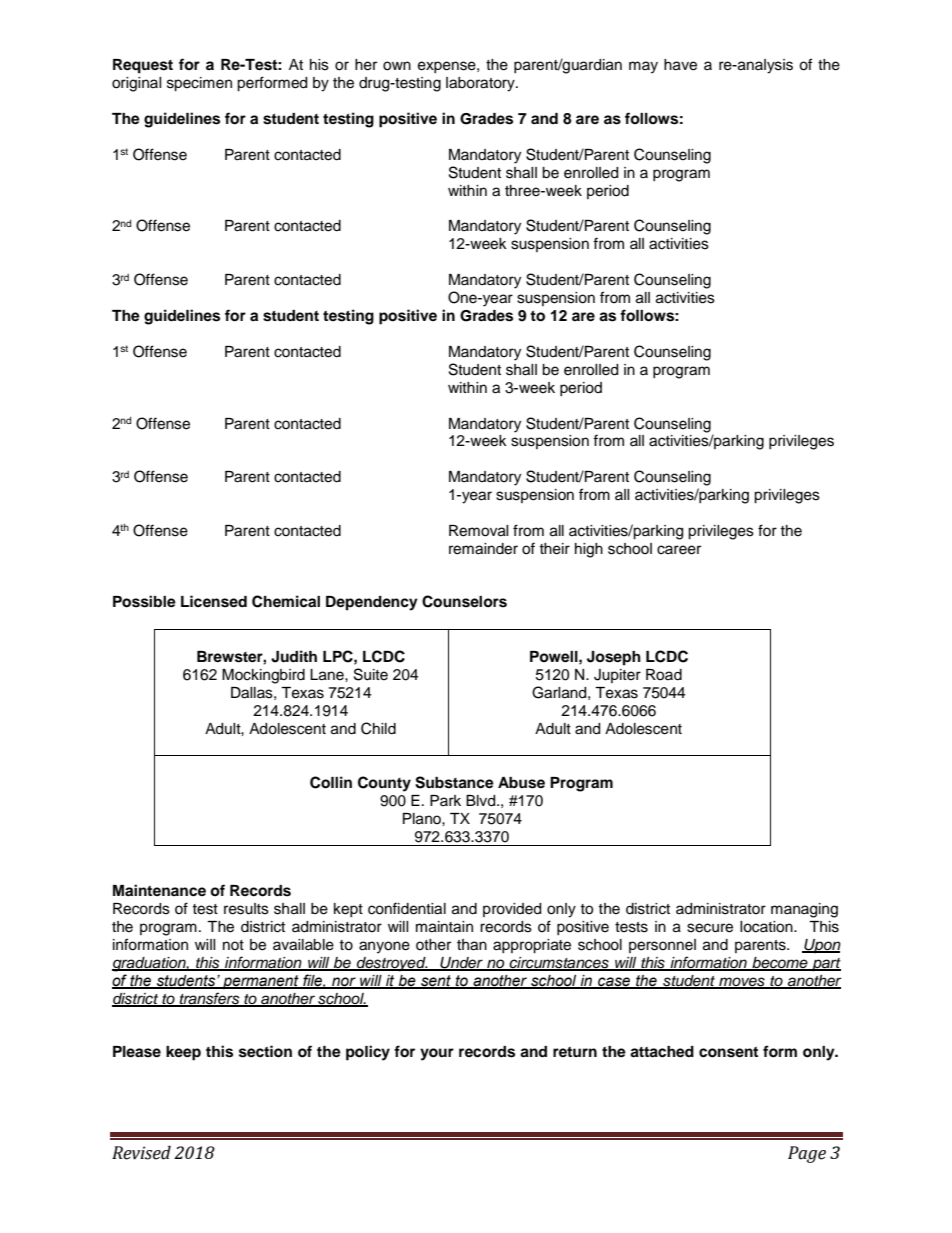 Image resolution: width=952 pixels, height=1233 pixels. Describe the element at coordinates (214, 601) in the page. I see `Licensed` at that location.
